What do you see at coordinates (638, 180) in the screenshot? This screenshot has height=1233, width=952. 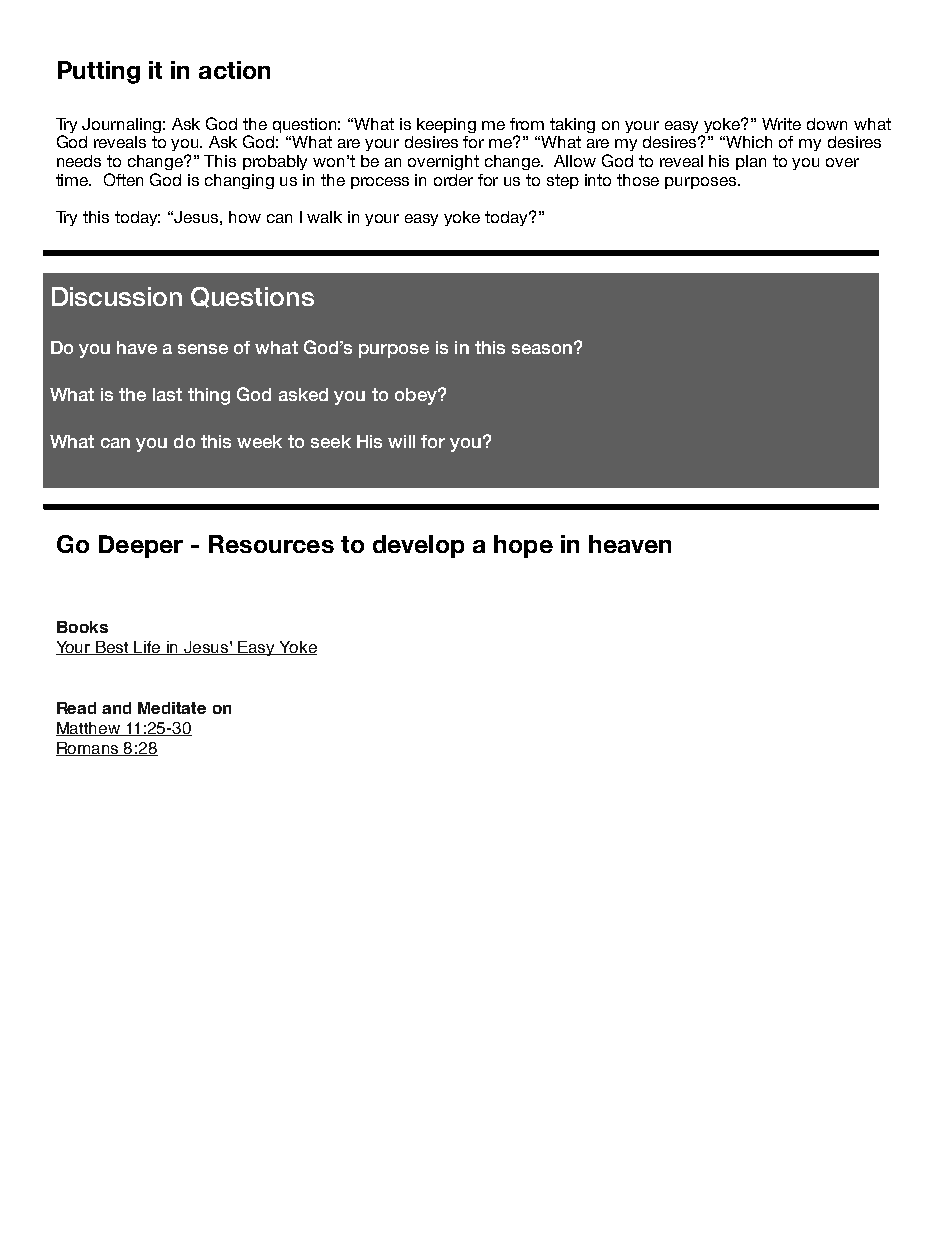 I see `those` at bounding box center [638, 180].
